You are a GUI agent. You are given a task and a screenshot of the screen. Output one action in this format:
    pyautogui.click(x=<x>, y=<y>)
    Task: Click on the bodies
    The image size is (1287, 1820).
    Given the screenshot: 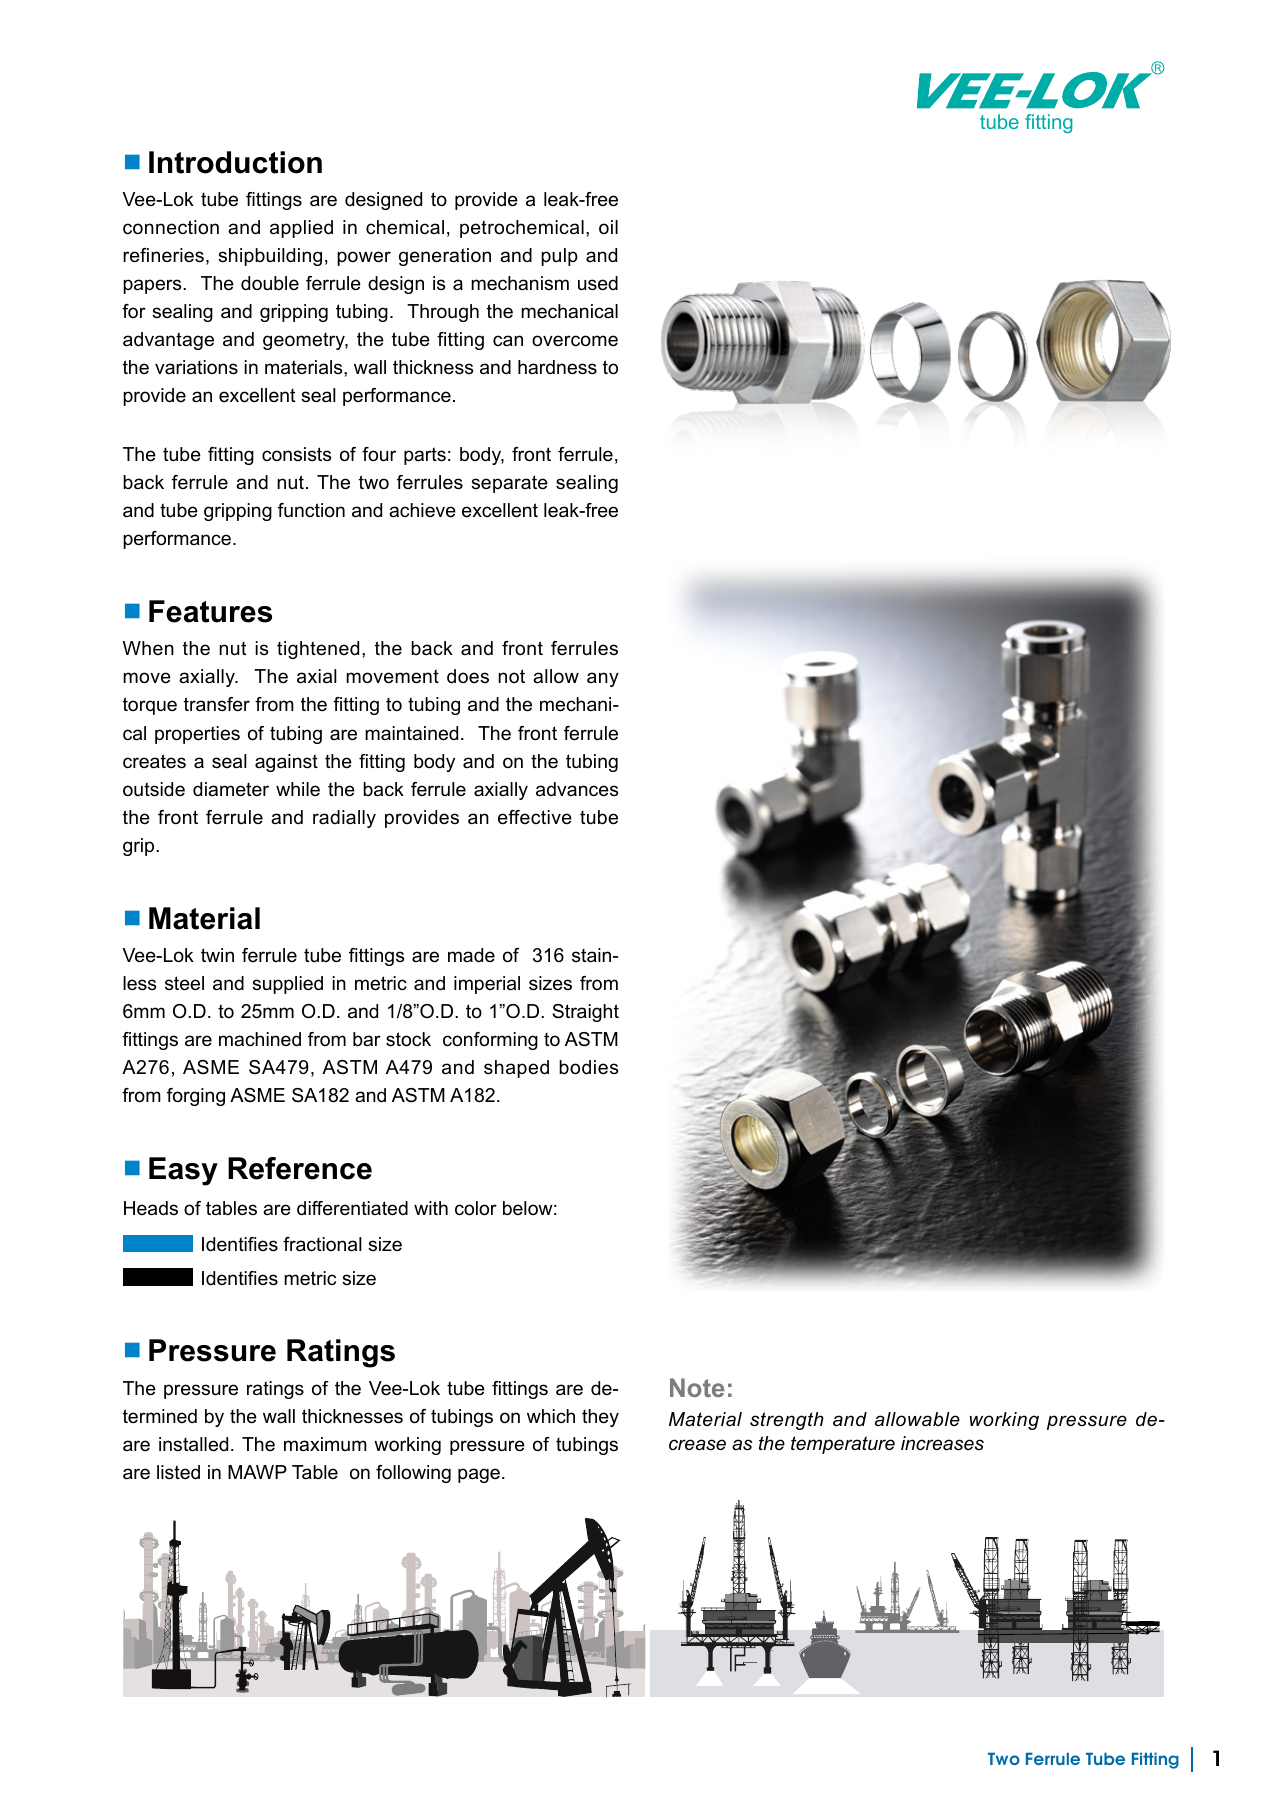 What is the action you would take?
    pyautogui.click(x=588, y=1067)
